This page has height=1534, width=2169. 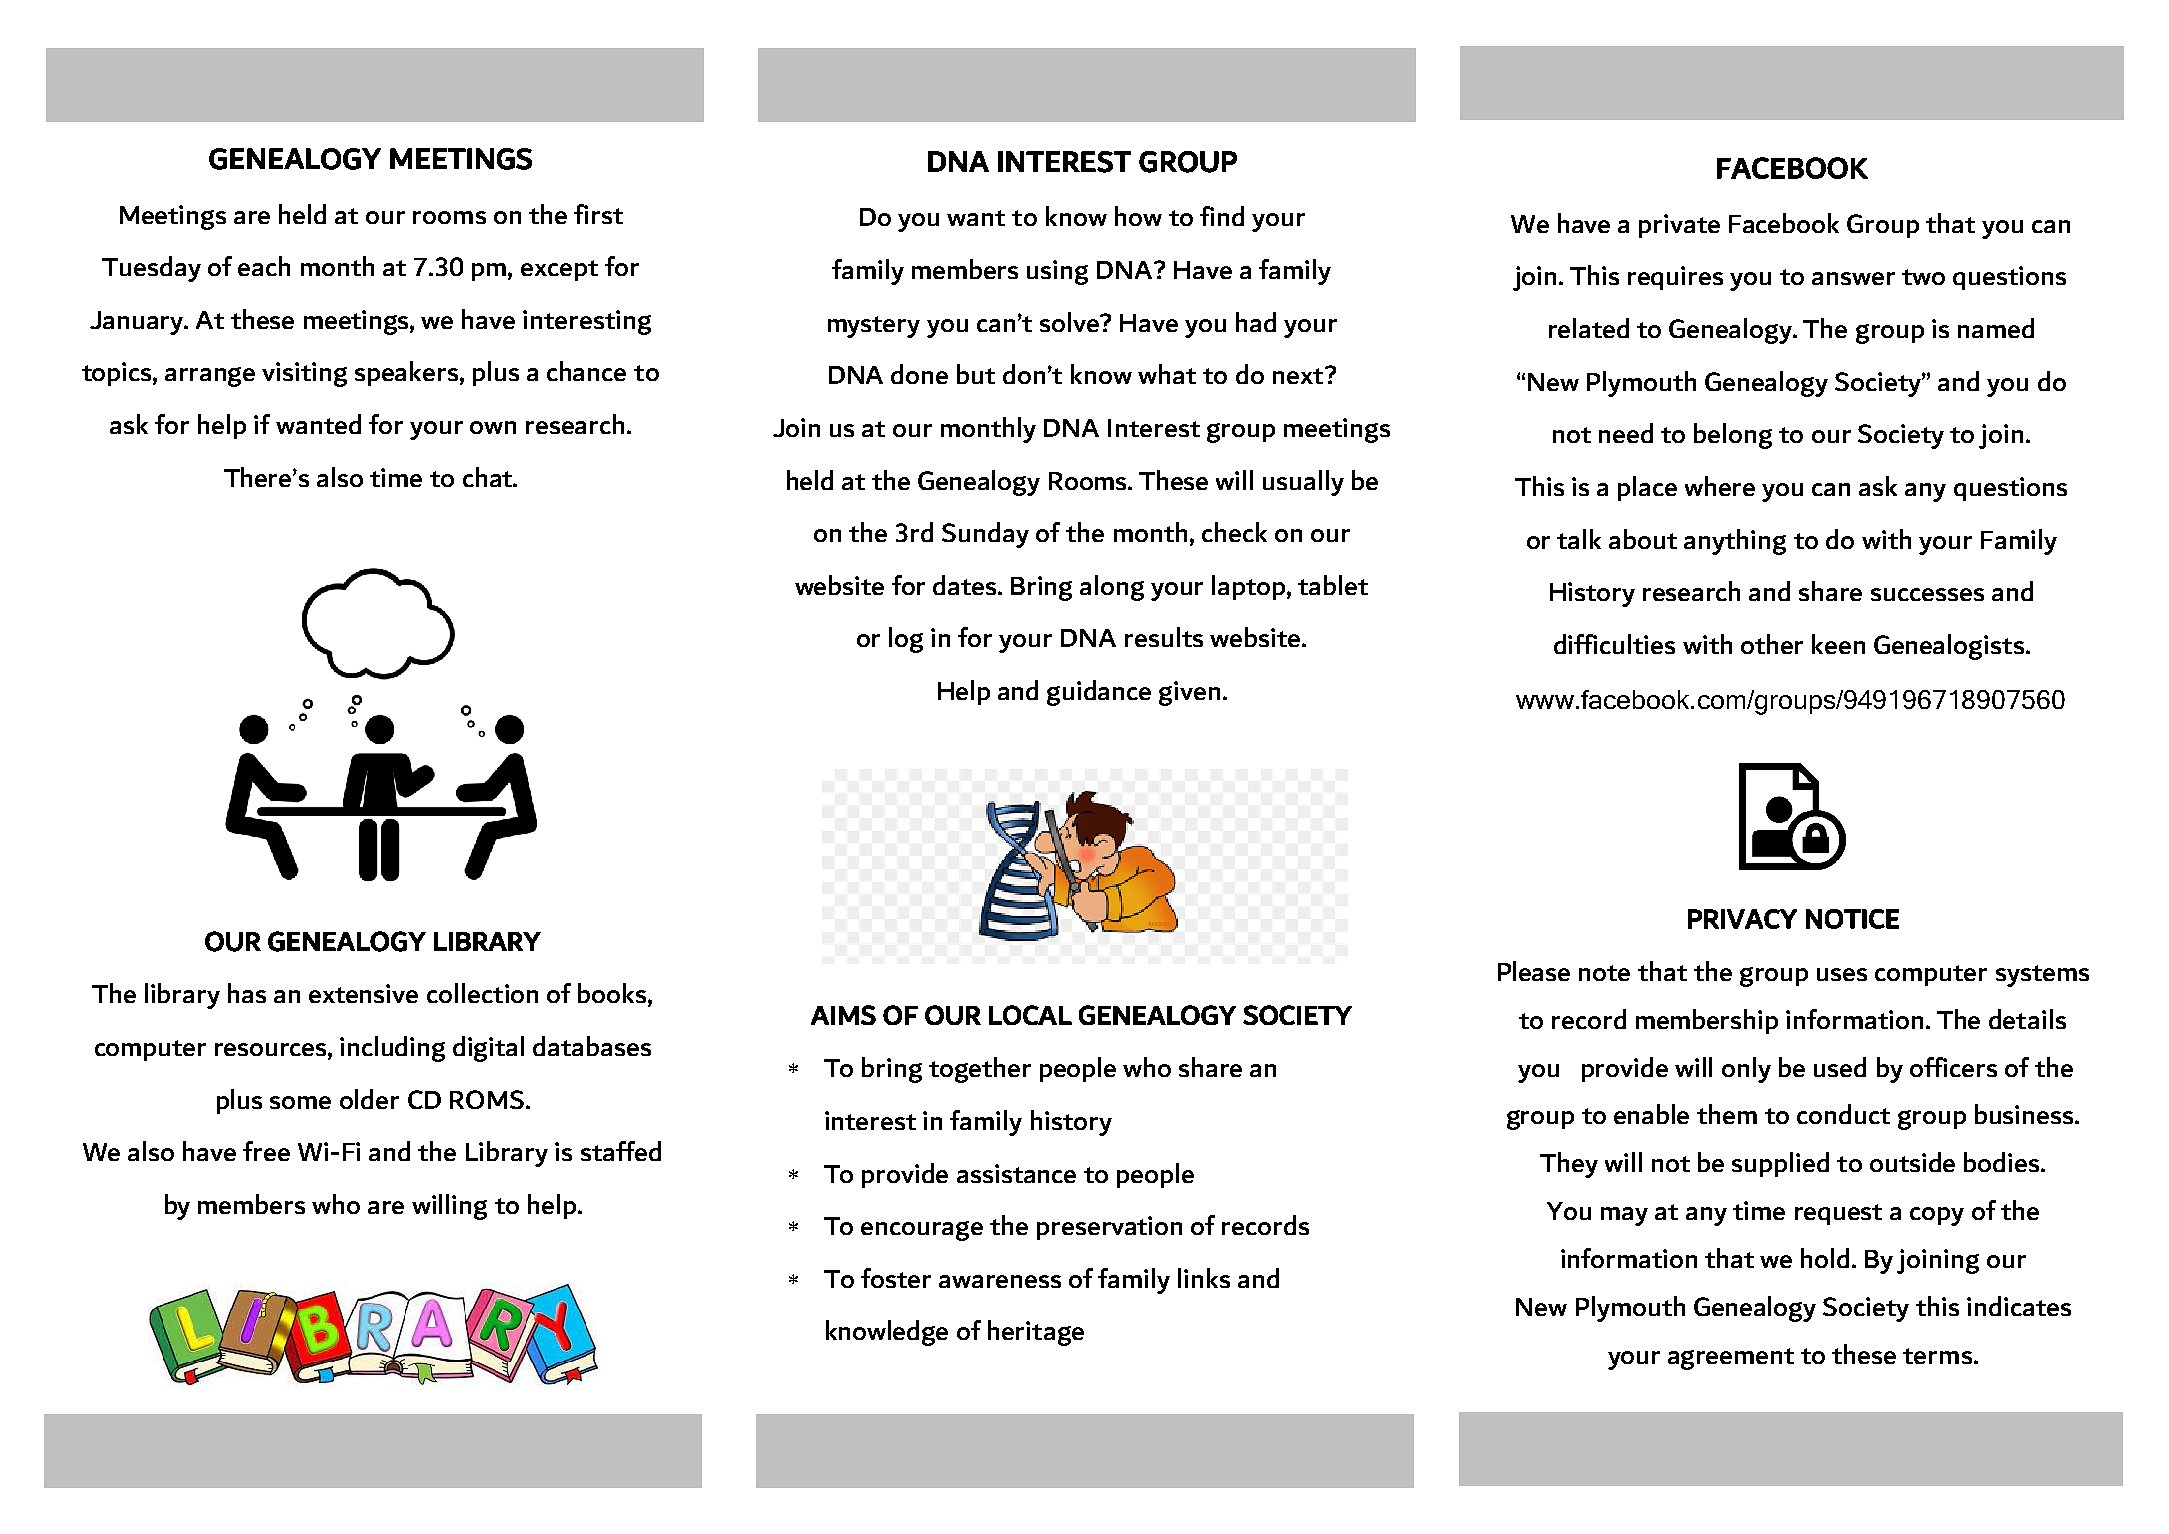 What do you see at coordinates (1099, 693) in the page?
I see `guidance` at bounding box center [1099, 693].
